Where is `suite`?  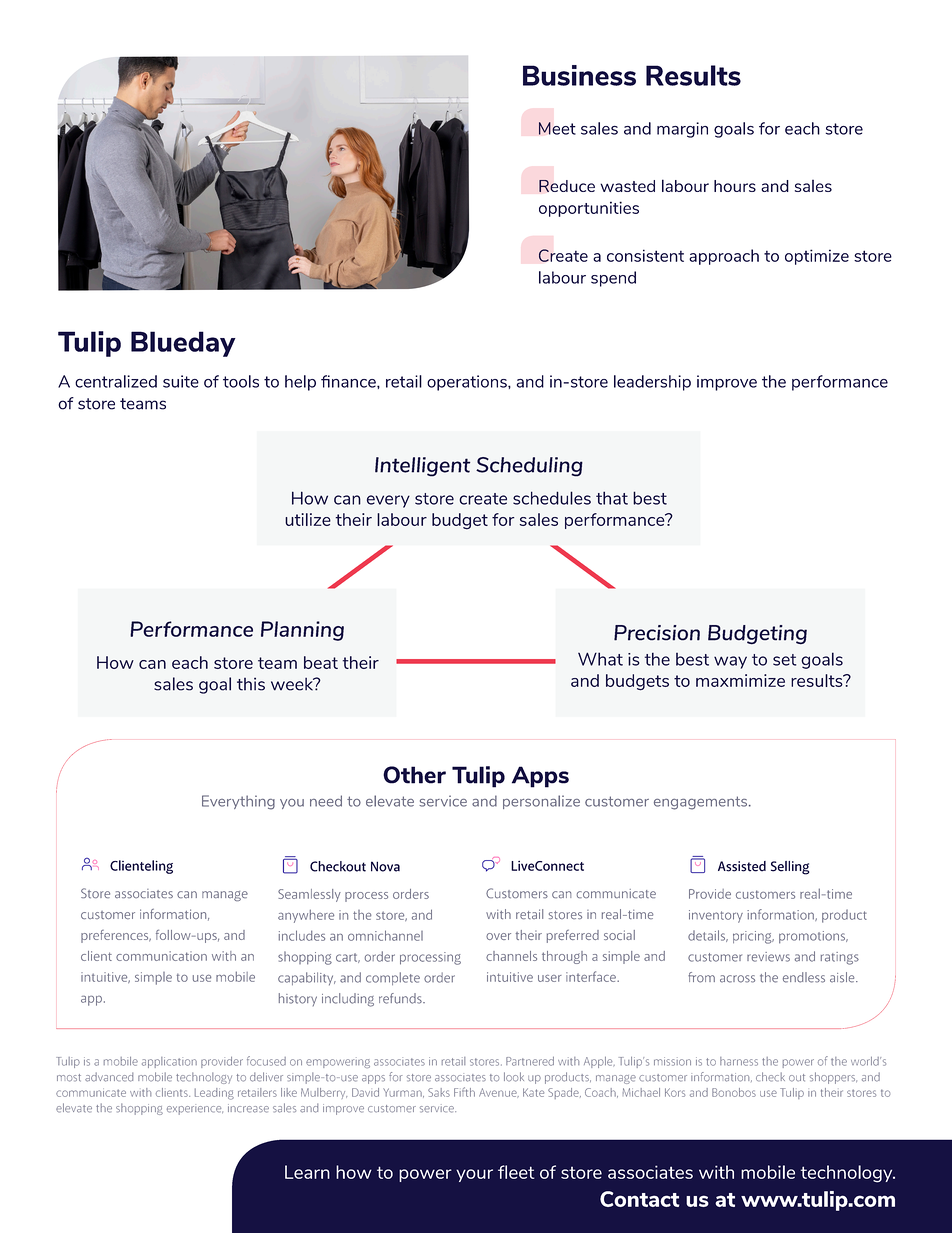
suite is located at coordinates (181, 381).
